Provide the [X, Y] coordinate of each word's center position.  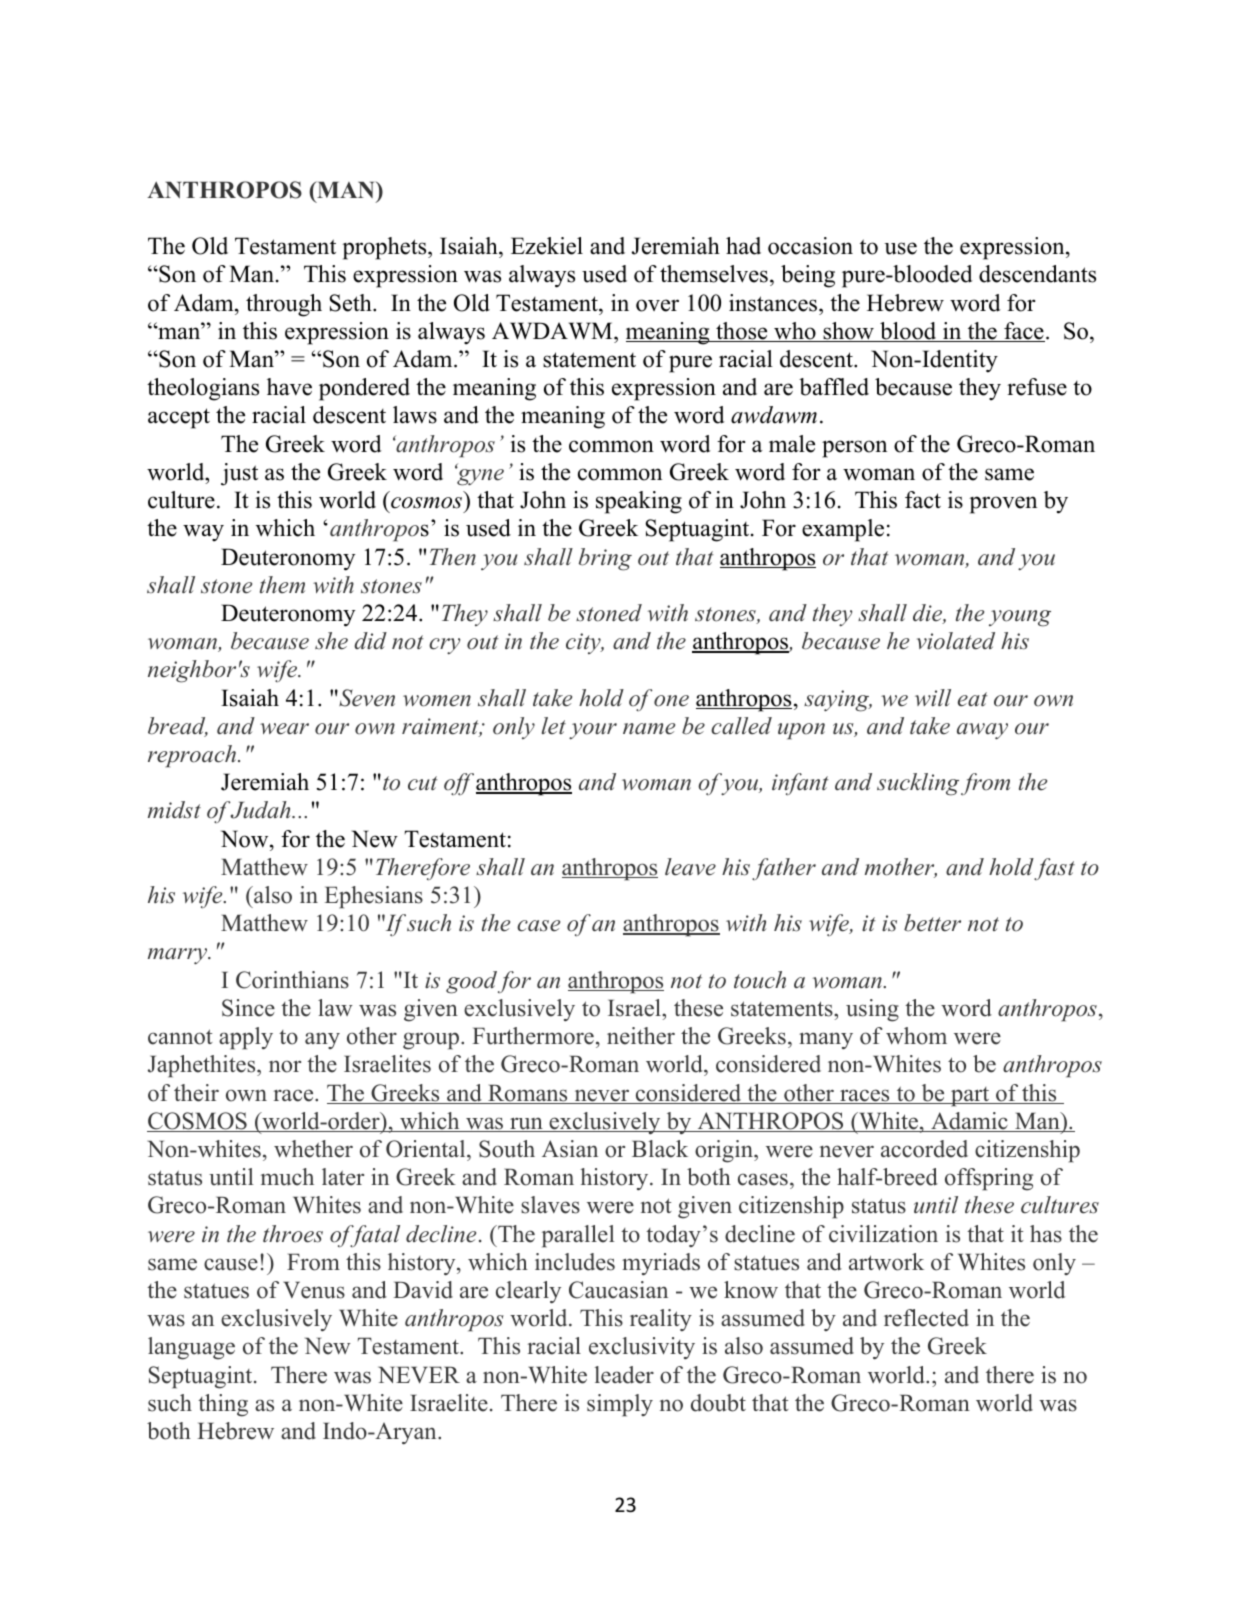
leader [624, 1375]
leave [690, 867]
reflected [926, 1318]
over [657, 305]
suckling [918, 784]
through [284, 305]
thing [223, 1405]
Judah [261, 810]
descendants [1037, 274]
